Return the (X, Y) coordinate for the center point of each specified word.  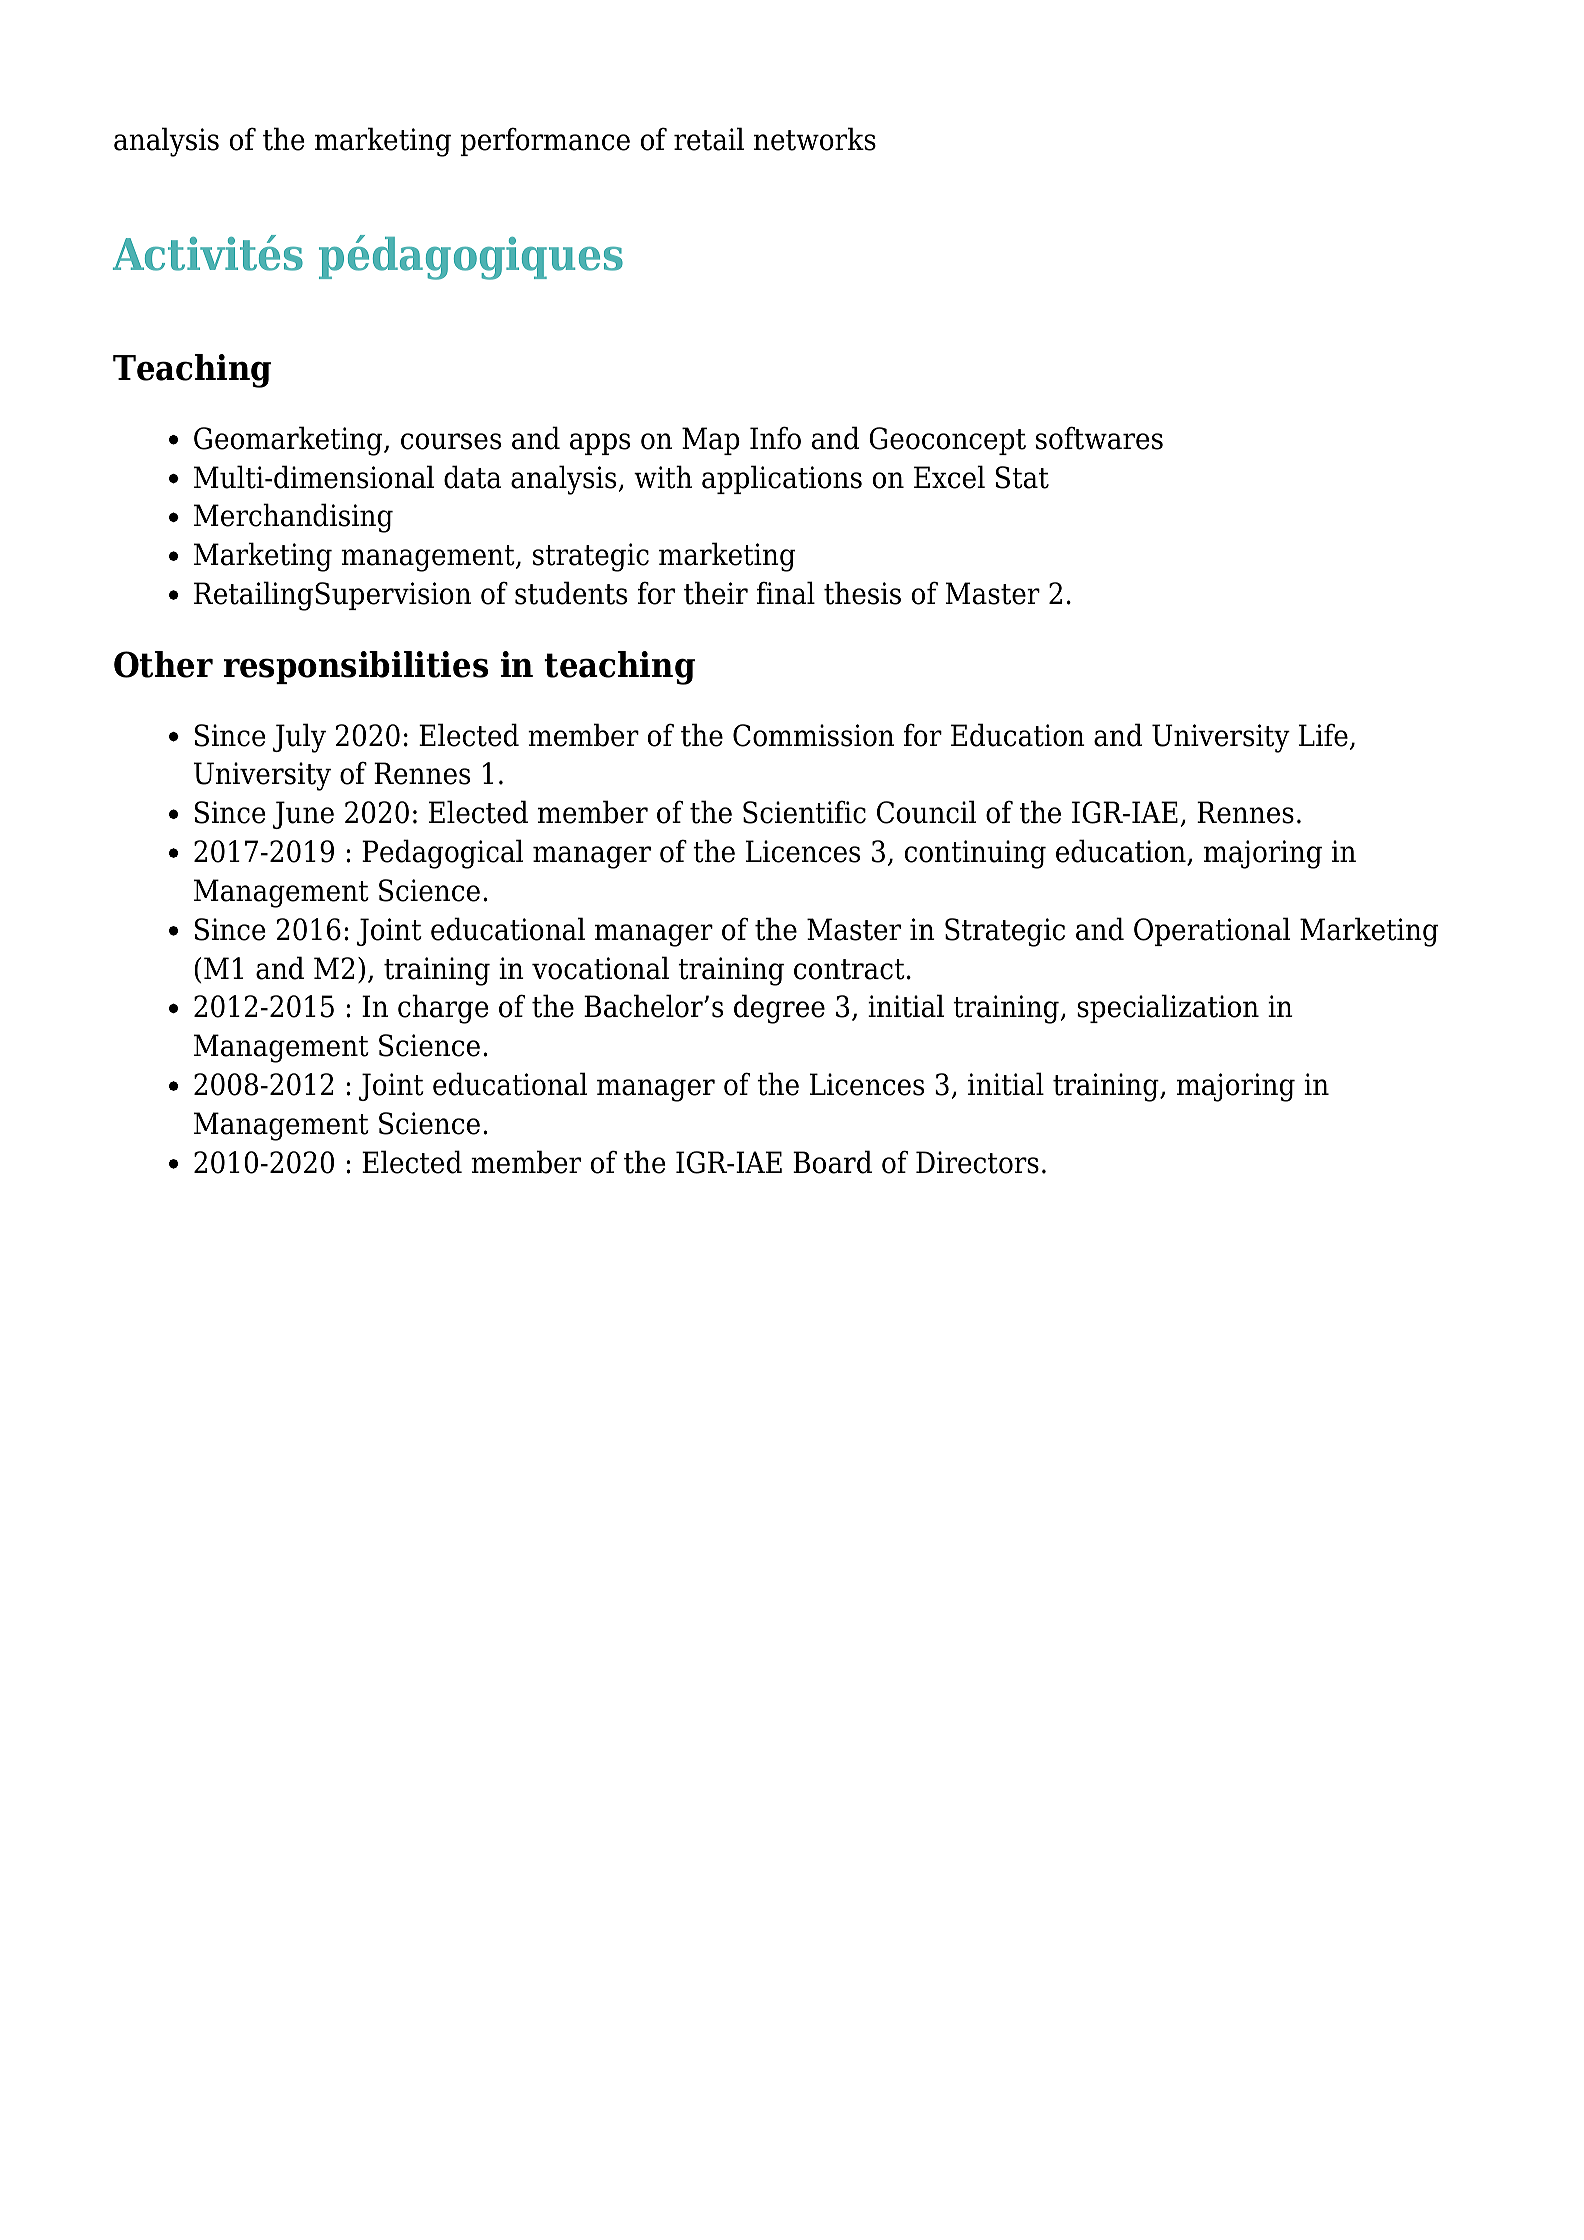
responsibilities (356, 667)
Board (832, 1162)
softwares (1099, 438)
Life (1323, 735)
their (716, 593)
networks (815, 139)
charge (443, 1009)
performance (545, 141)
